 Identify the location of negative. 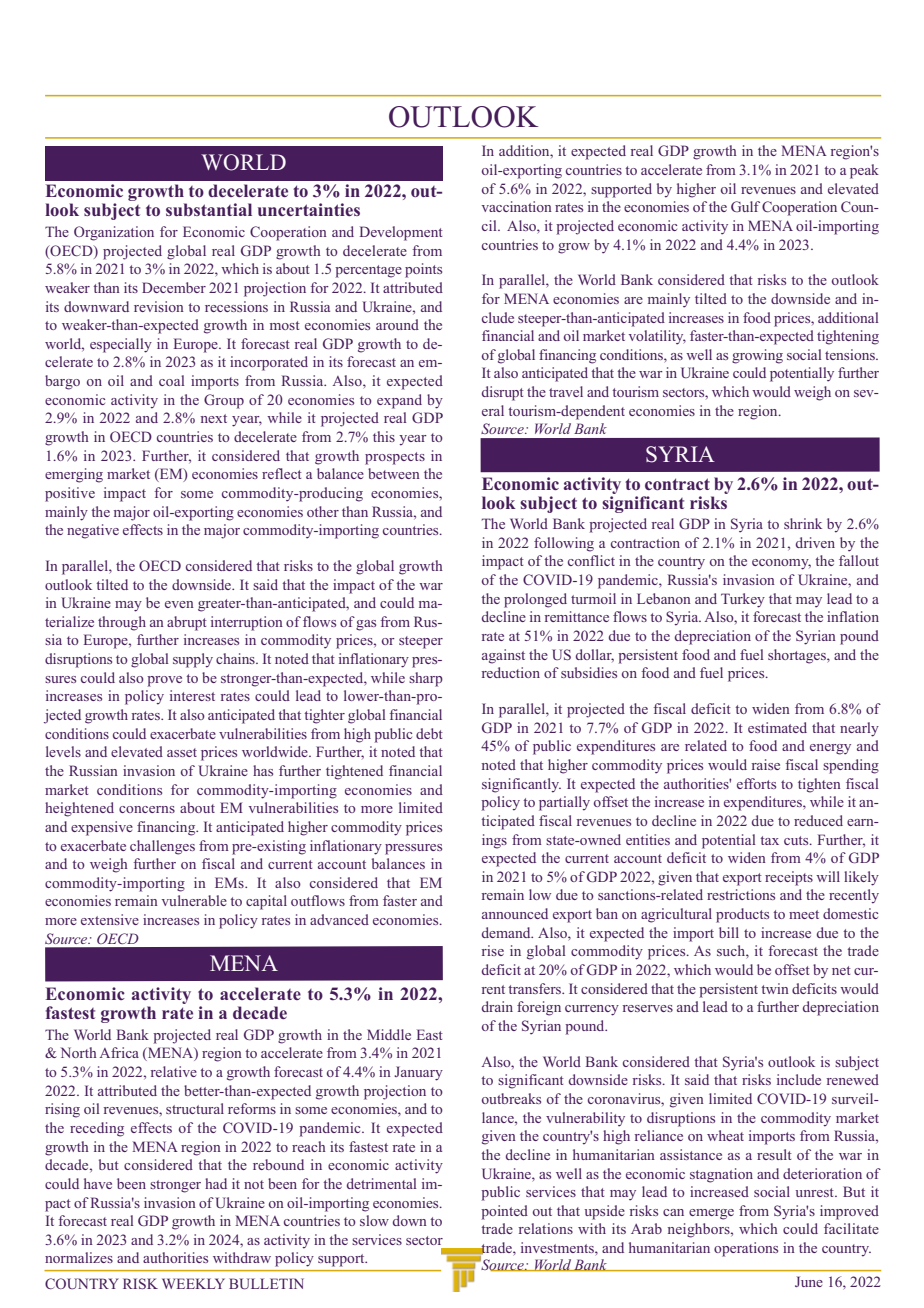
(93, 531).
